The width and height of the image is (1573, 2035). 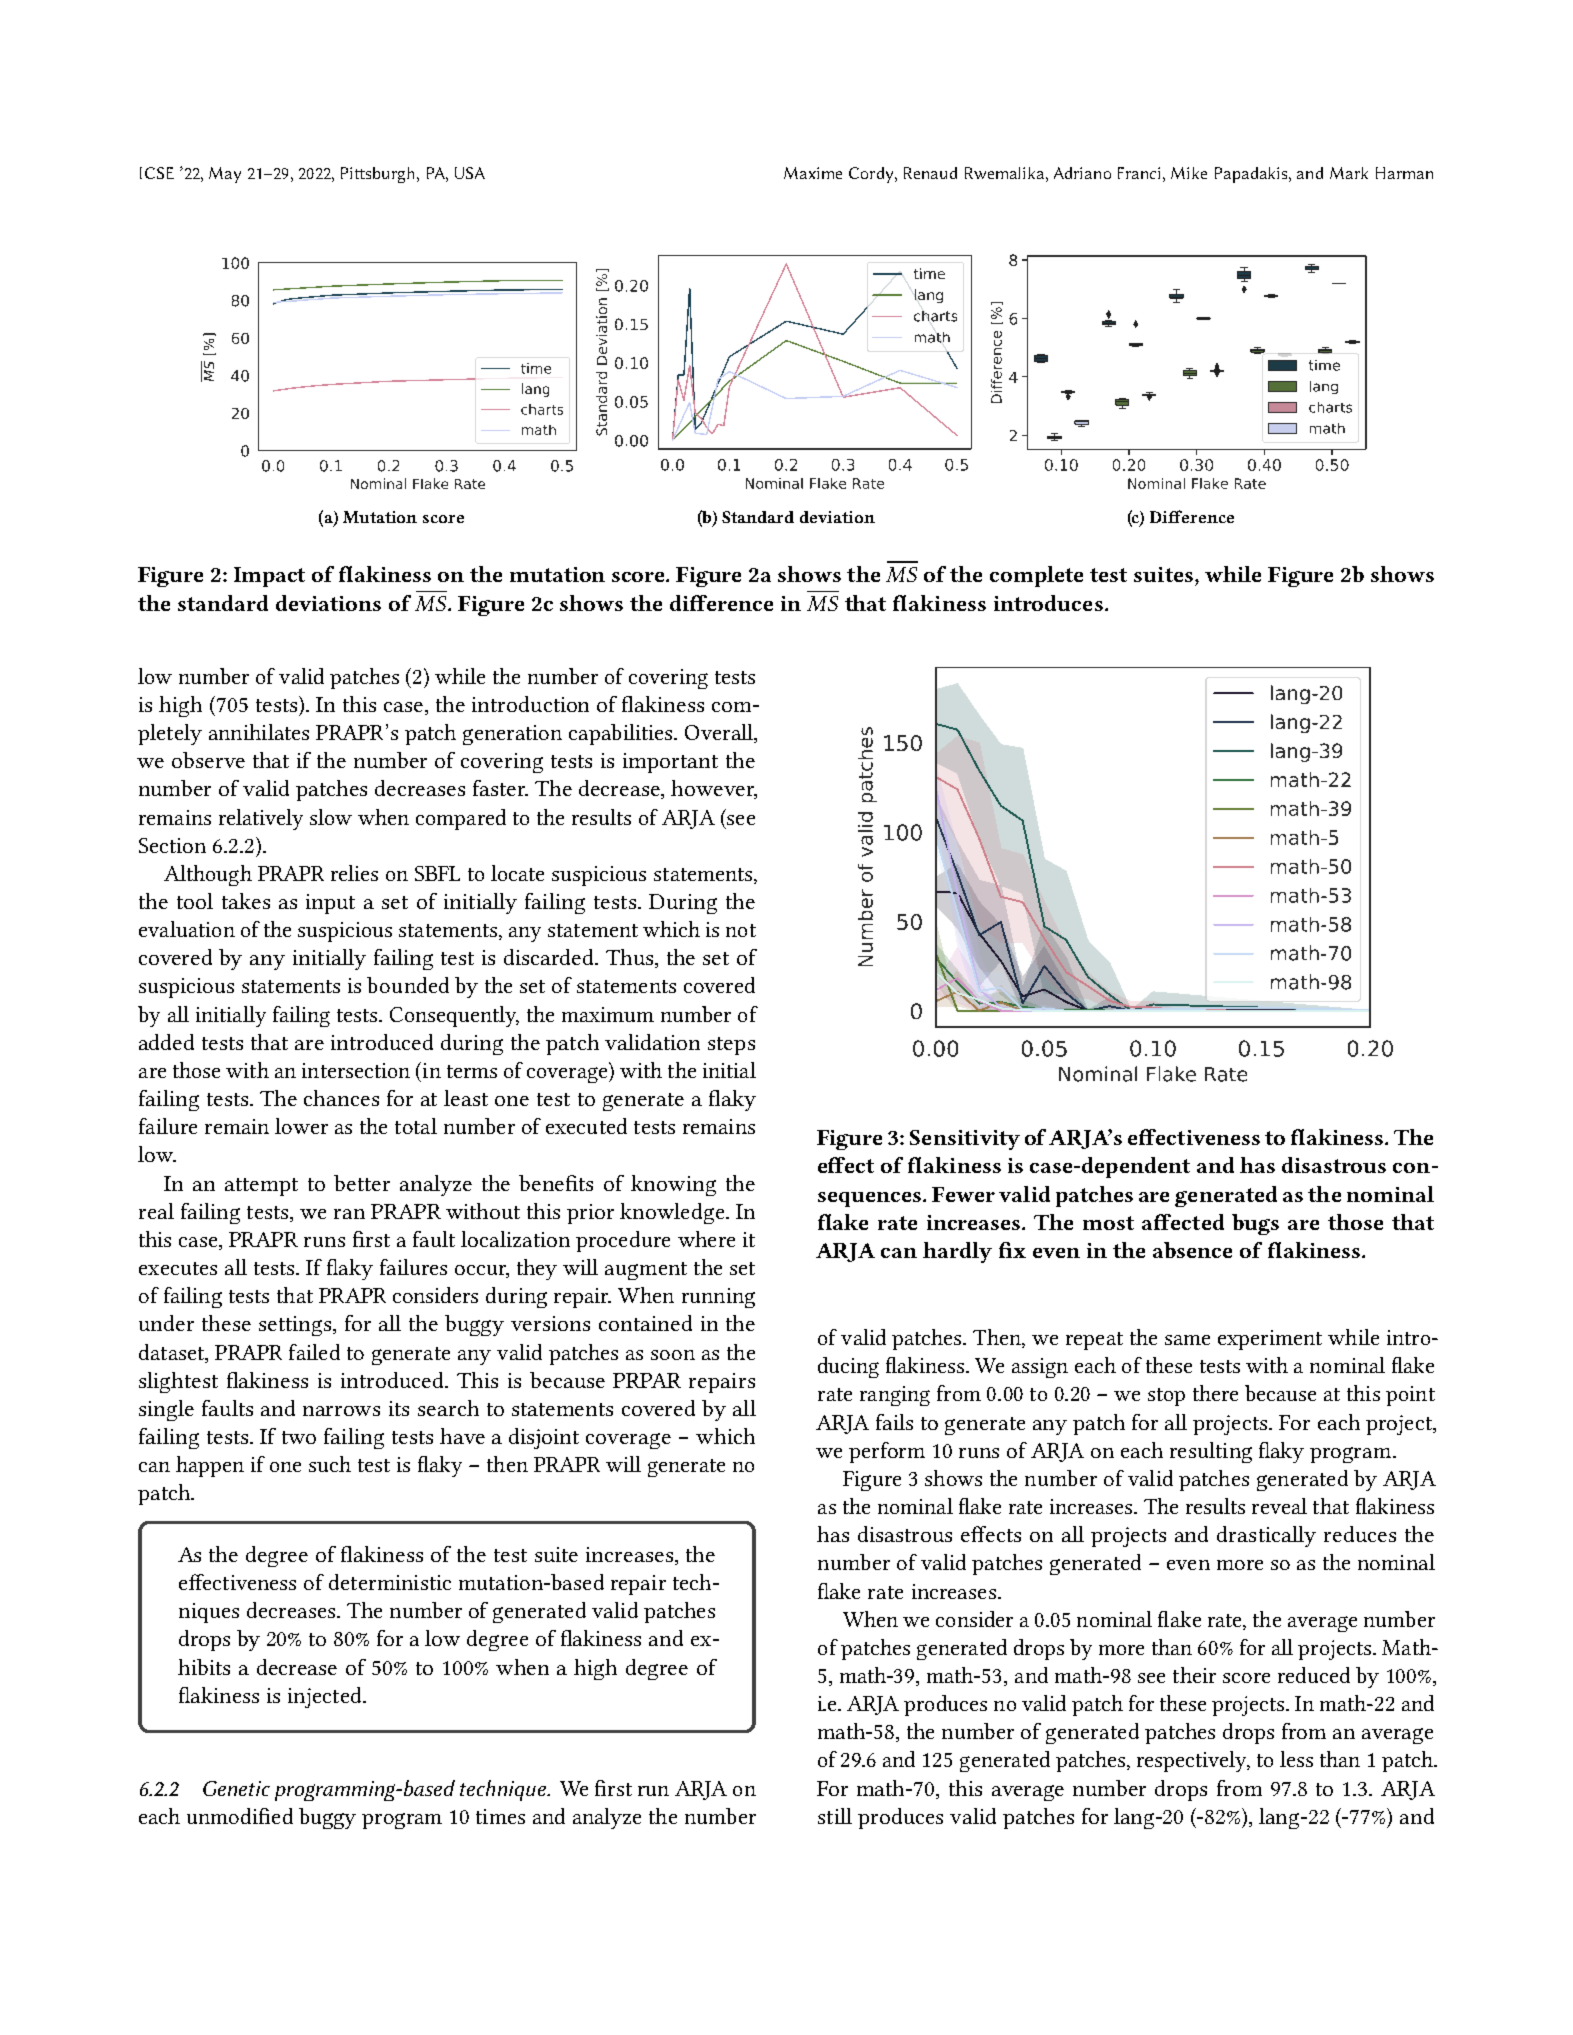 I want to click on Maxime, so click(x=813, y=173).
